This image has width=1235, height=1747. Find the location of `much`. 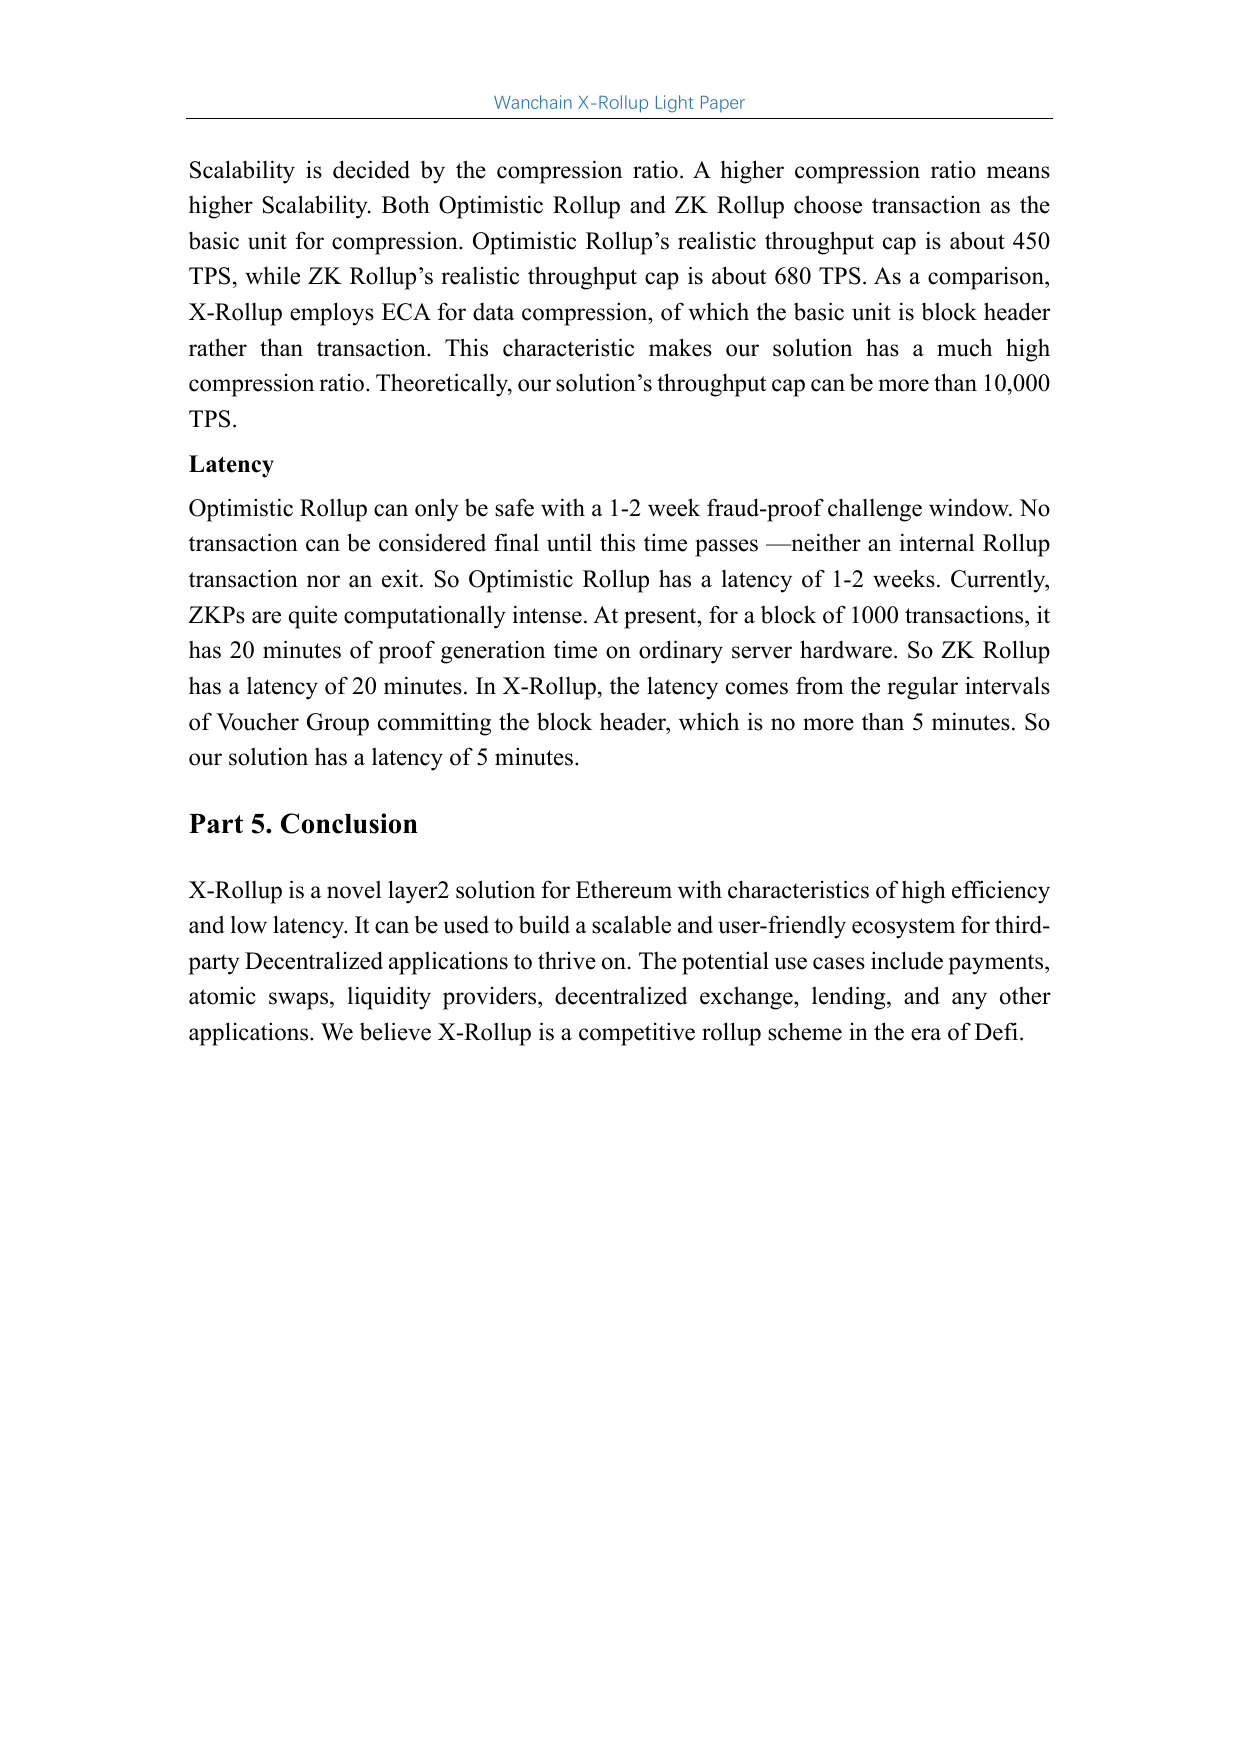

much is located at coordinates (964, 347).
